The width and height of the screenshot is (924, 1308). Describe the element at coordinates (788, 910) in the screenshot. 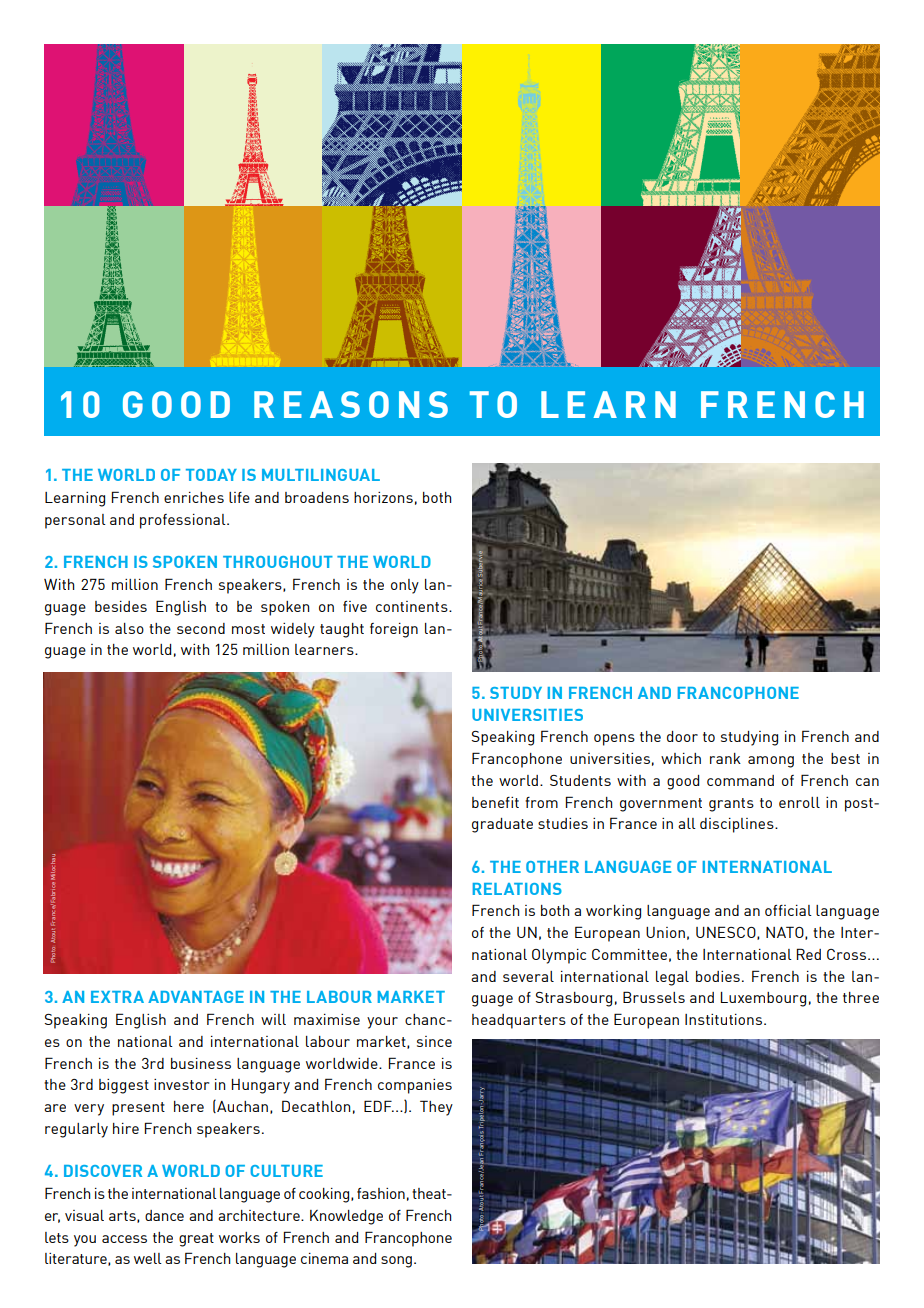

I see `official` at that location.
